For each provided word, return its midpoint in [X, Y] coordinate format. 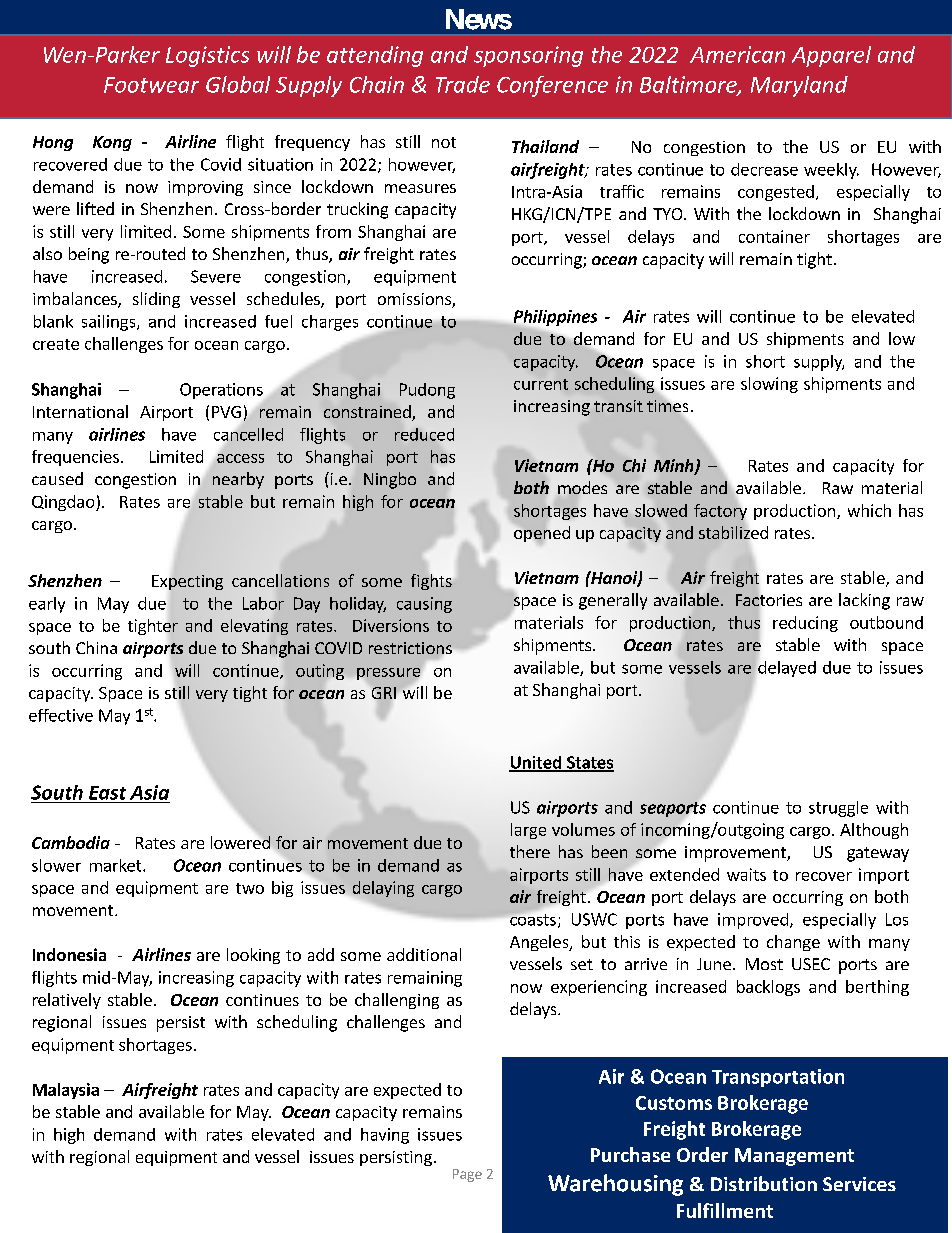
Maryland [799, 86]
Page [467, 1175]
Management [794, 1157]
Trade [463, 84]
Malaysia [66, 1091]
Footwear [151, 85]
